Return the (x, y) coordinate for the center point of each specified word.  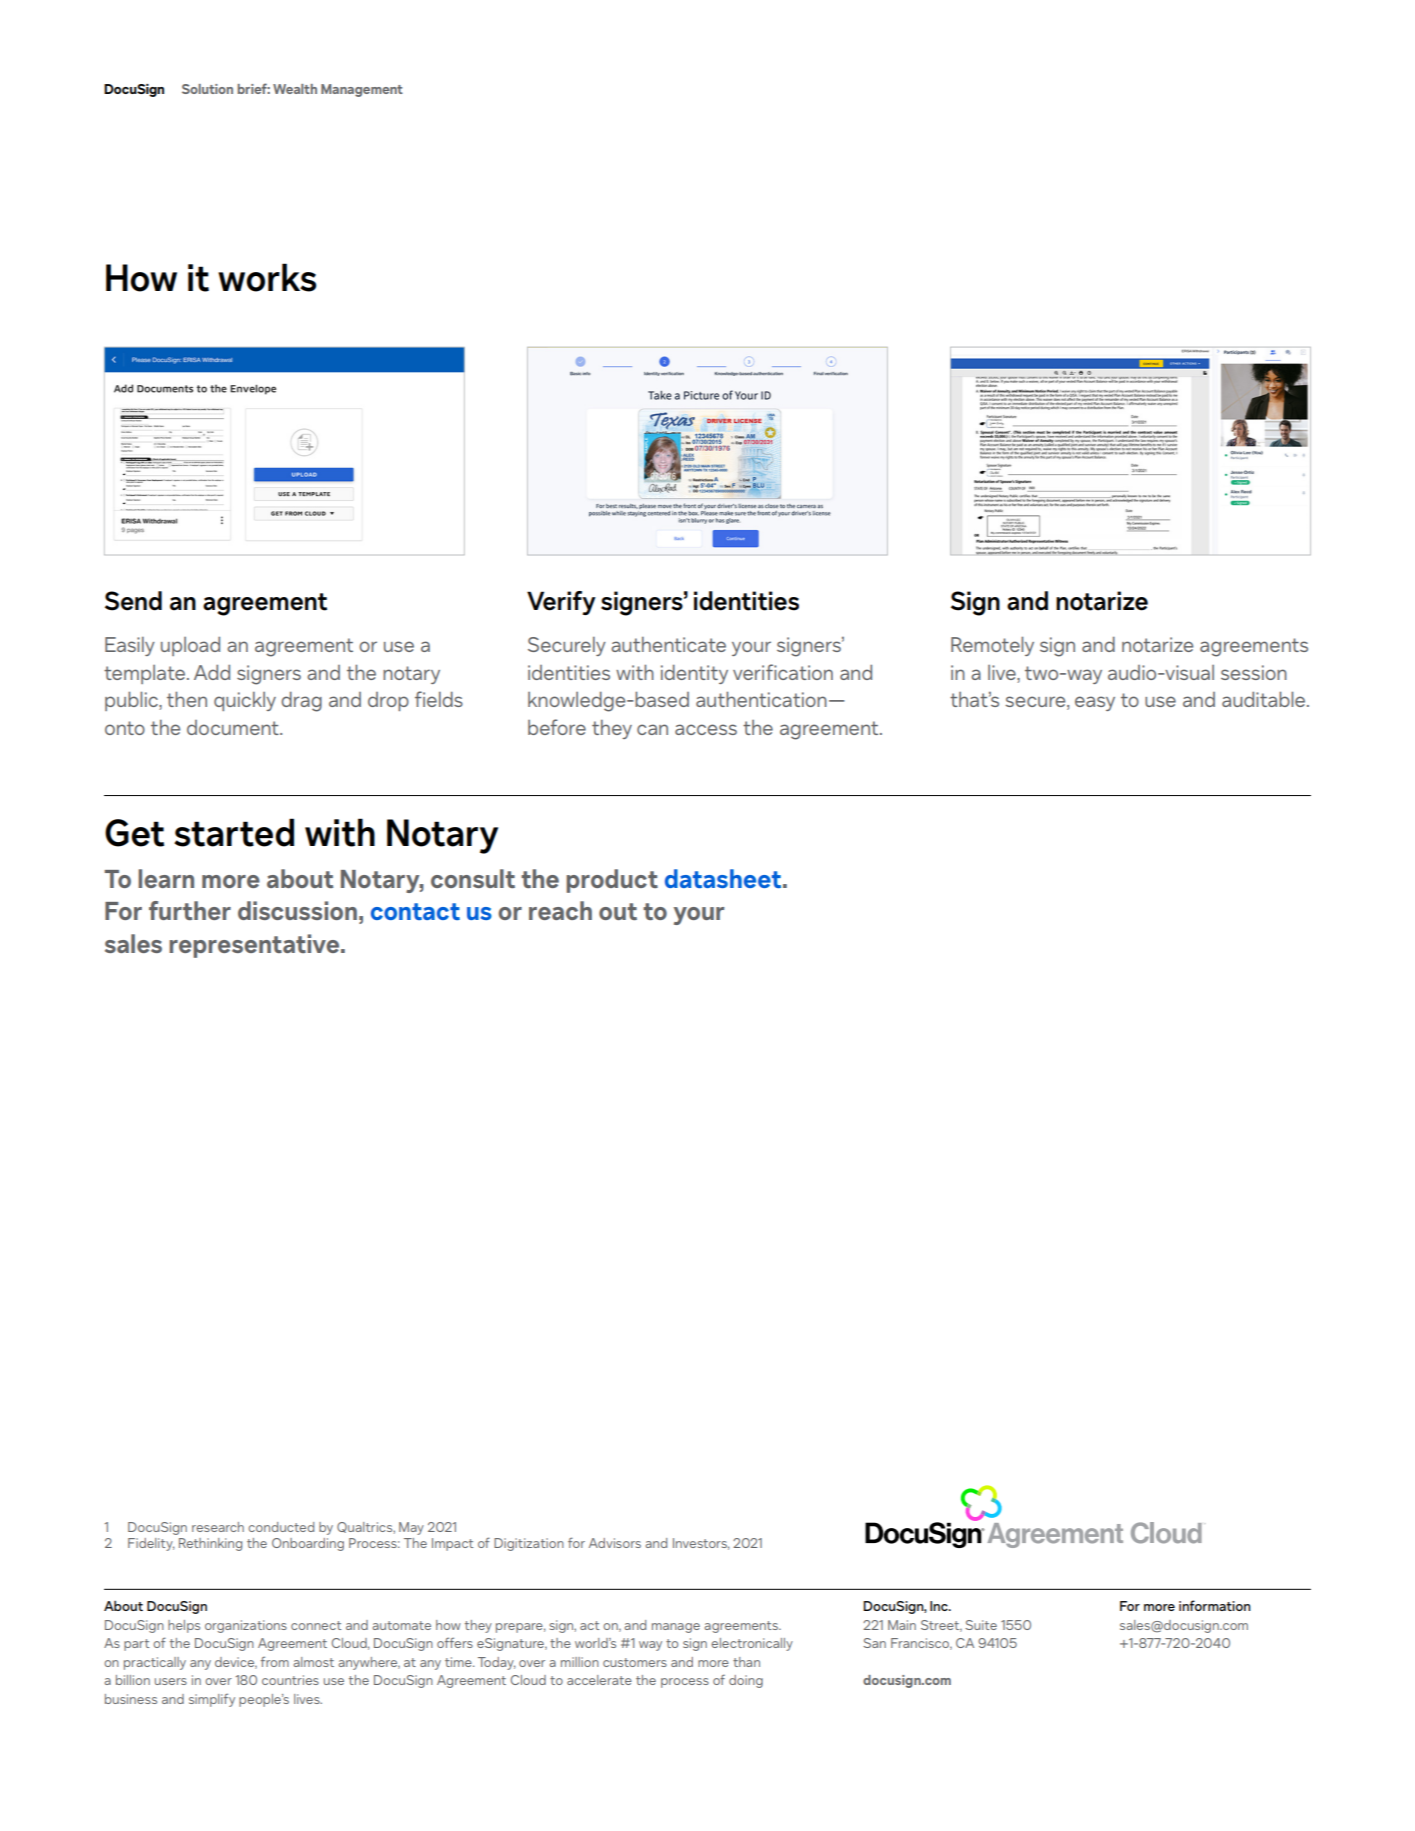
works (267, 277)
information (1215, 1605)
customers (635, 1662)
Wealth (295, 89)
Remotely (992, 646)
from (275, 1661)
